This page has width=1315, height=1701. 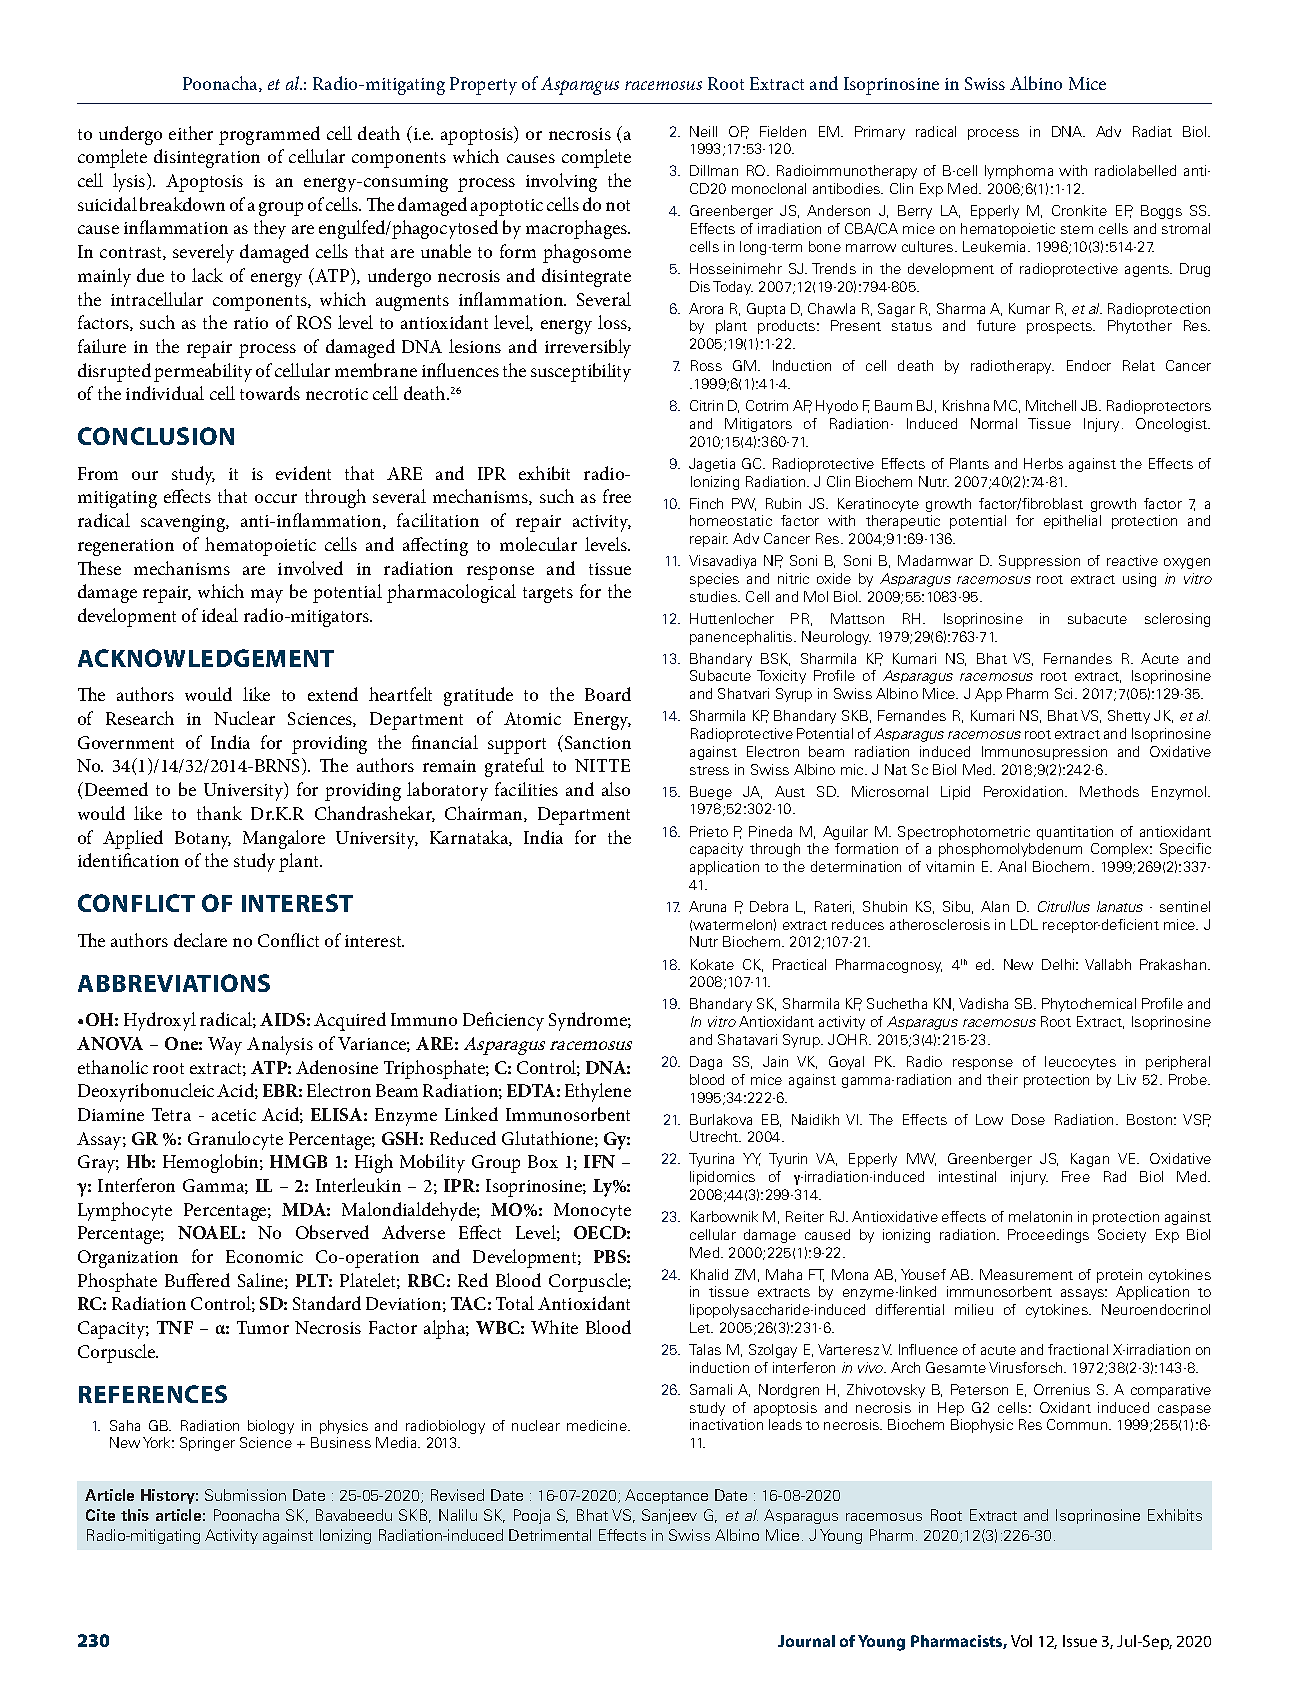 I want to click on Dose, so click(x=1028, y=1119).
